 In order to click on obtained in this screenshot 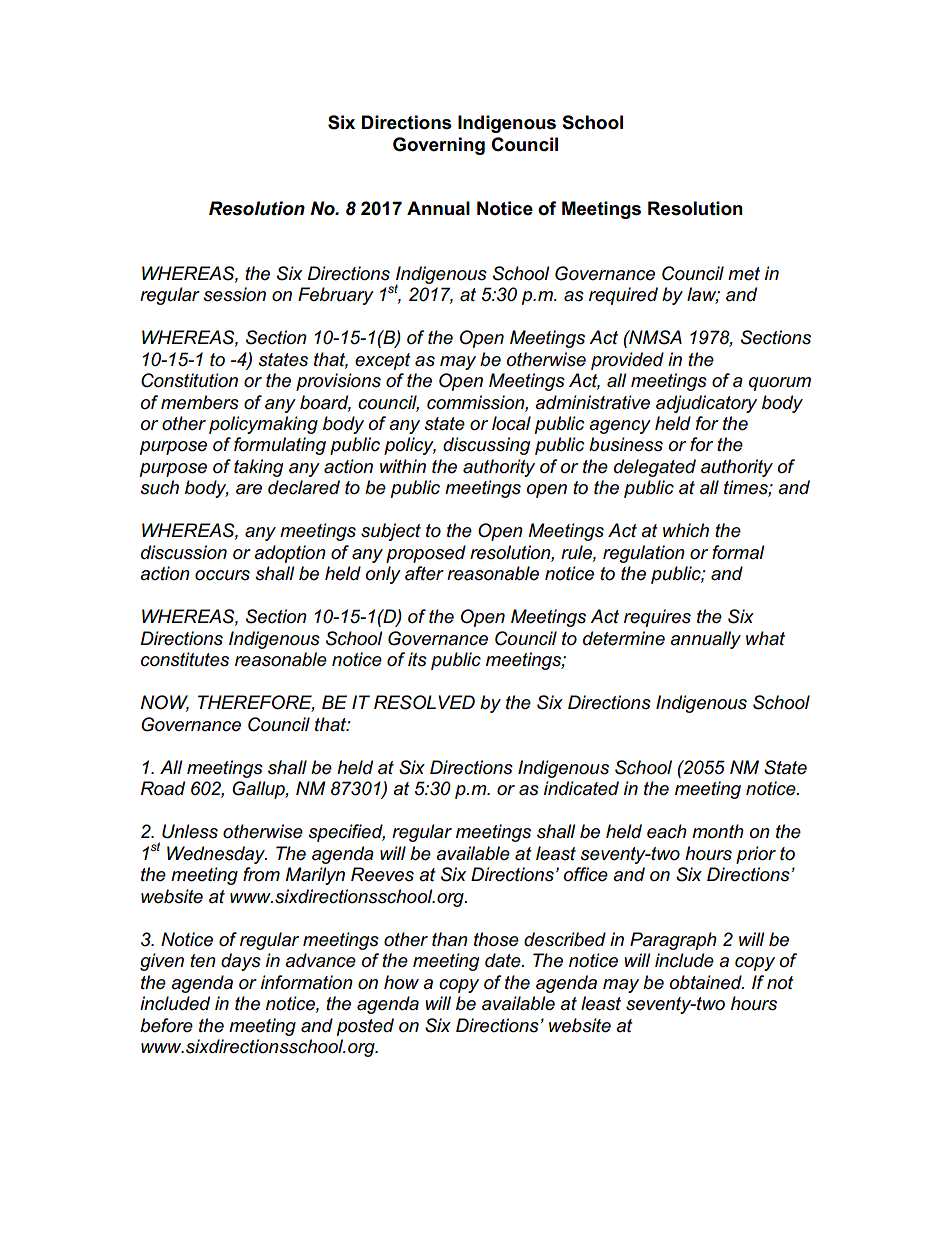, I will do `click(706, 982)`.
